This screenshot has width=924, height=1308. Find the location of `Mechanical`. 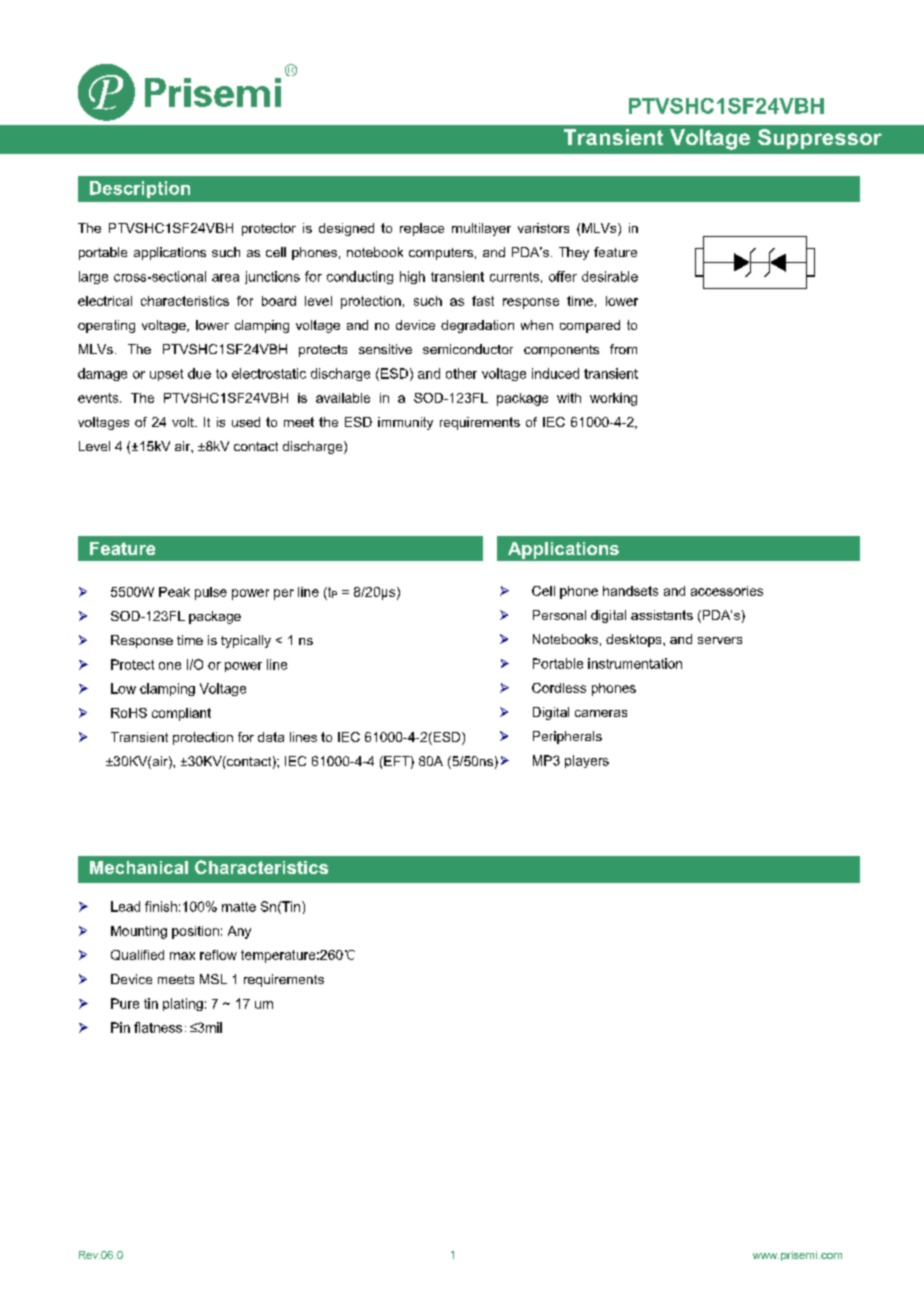

Mechanical is located at coordinates (139, 867).
